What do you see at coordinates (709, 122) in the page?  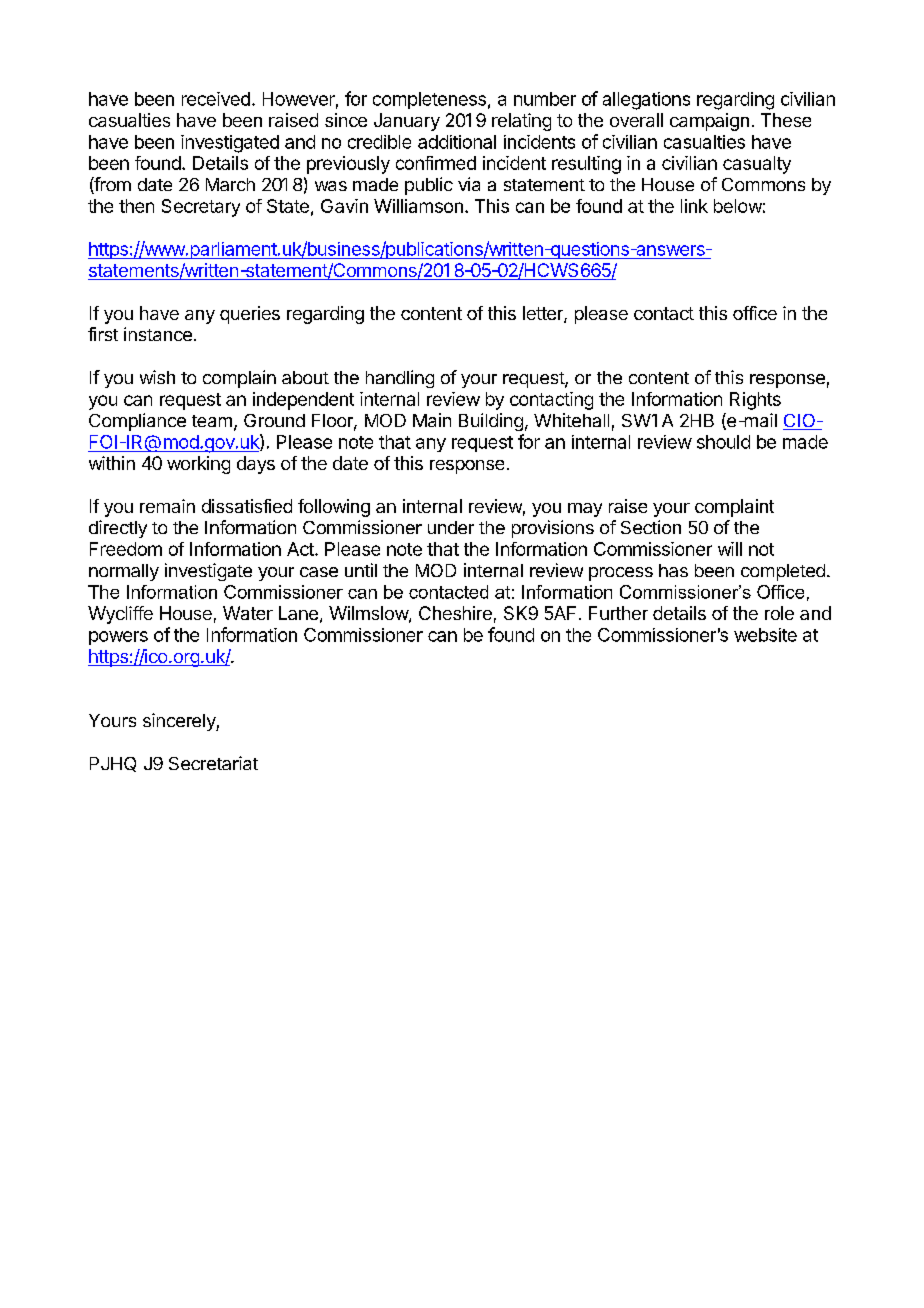 I see `campaign` at bounding box center [709, 122].
